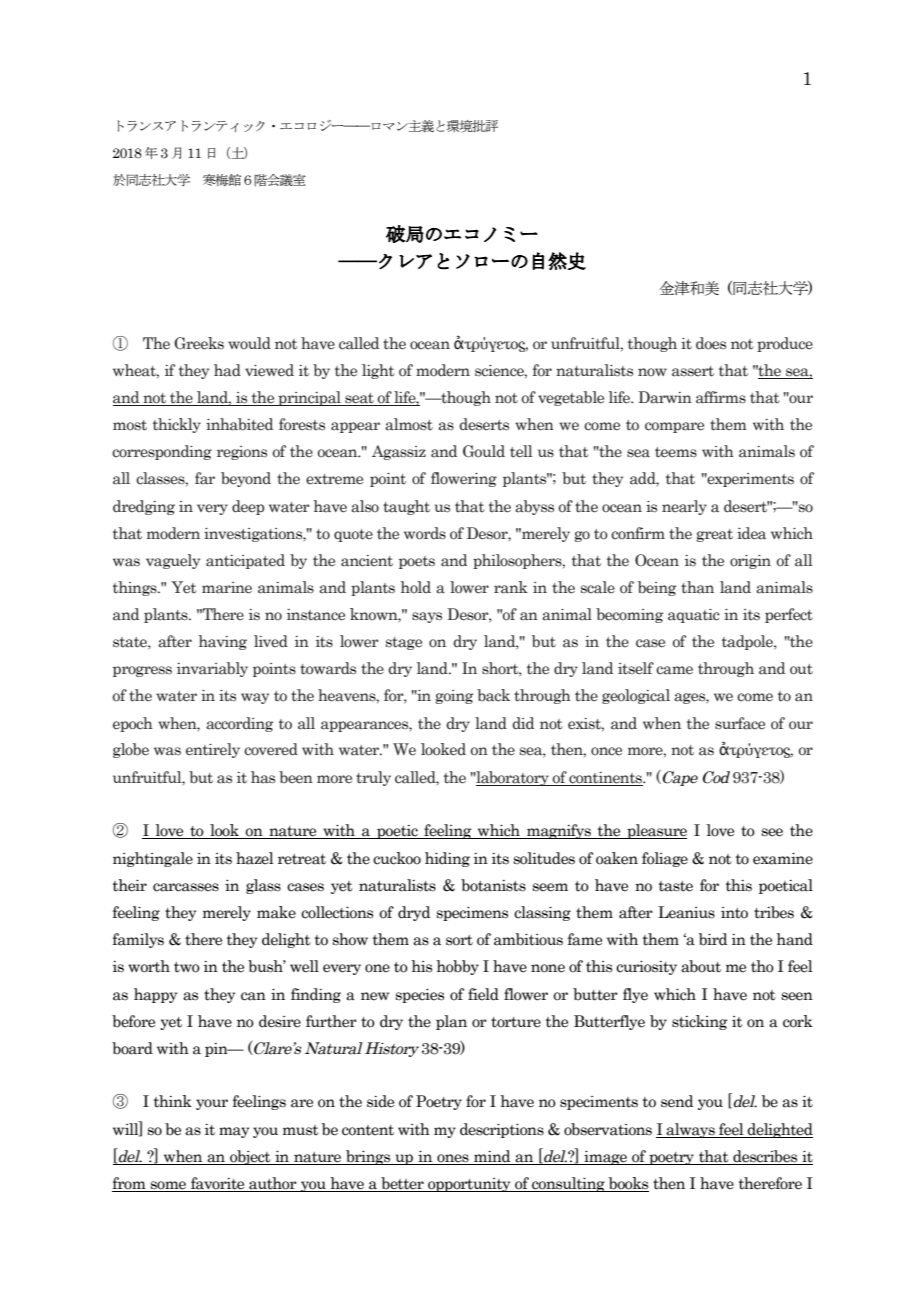 Image resolution: width=924 pixels, height=1308 pixels. I want to click on two, so click(187, 967).
